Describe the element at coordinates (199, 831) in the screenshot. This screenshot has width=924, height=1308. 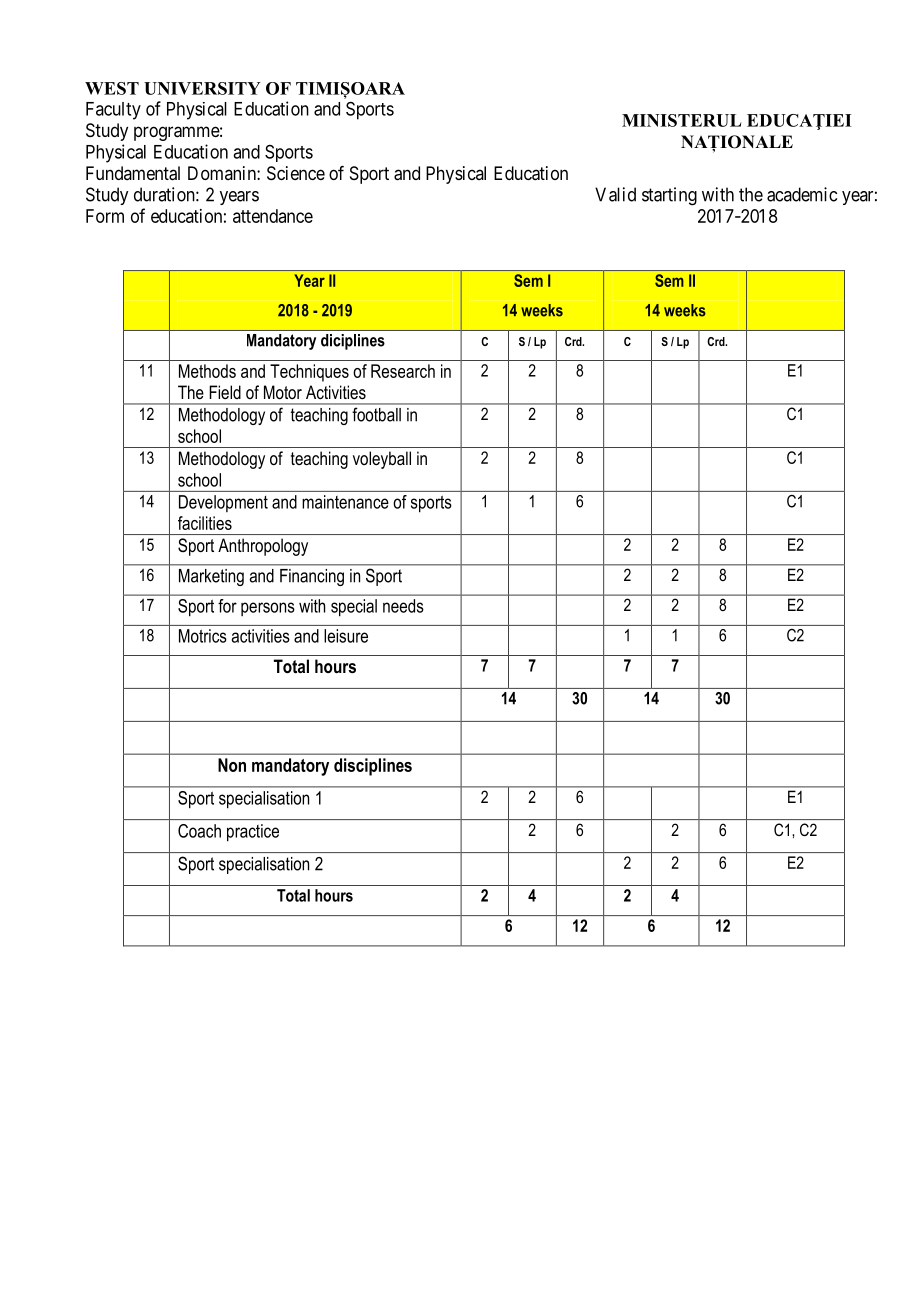
I see `Coach` at that location.
